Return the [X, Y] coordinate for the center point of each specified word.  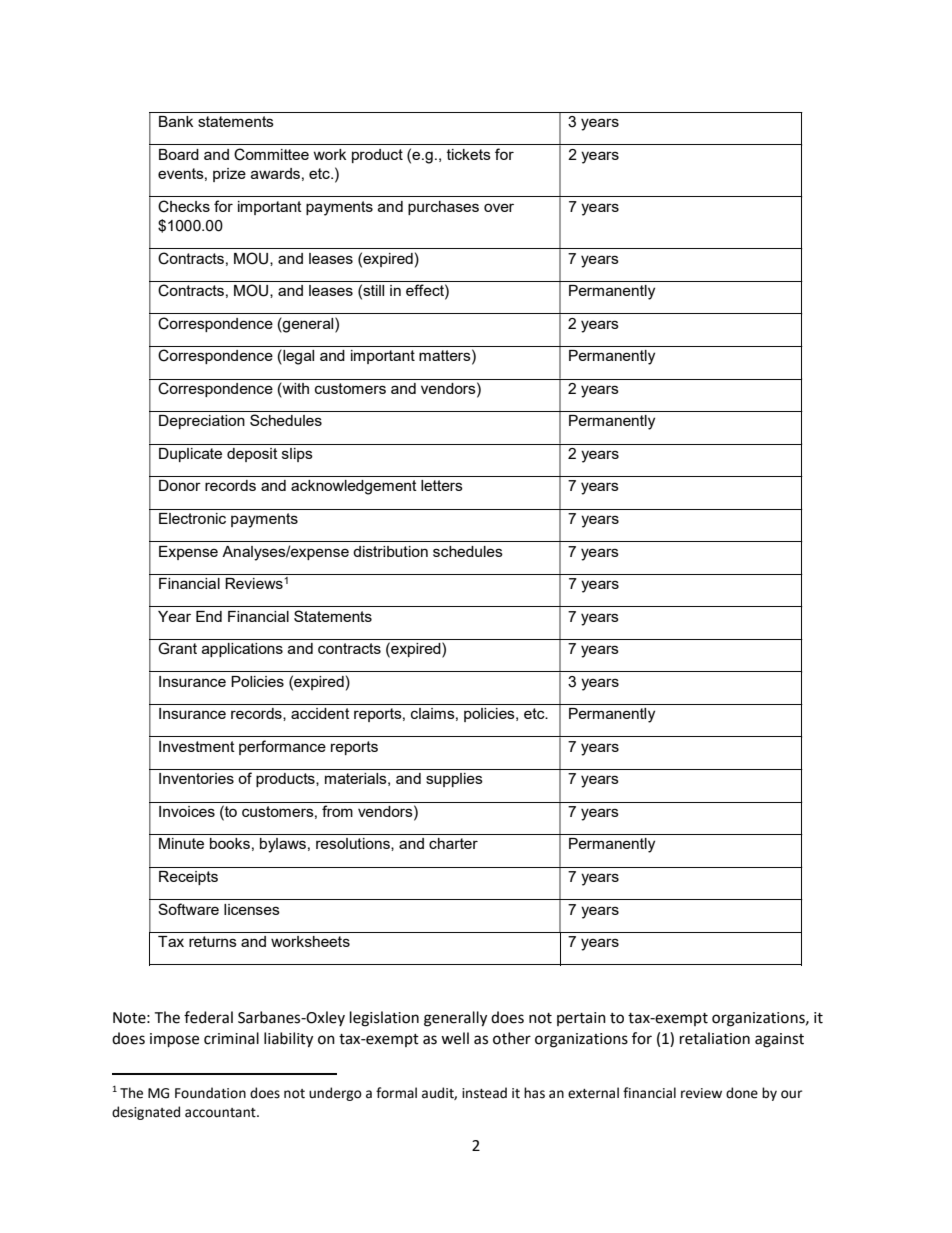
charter [453, 843]
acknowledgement [354, 487]
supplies [454, 780]
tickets [469, 154]
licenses [252, 909]
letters [442, 485]
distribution [390, 551]
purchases [443, 208]
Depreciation [202, 422]
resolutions [354, 844]
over [499, 207]
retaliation [715, 1038]
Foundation [210, 1093]
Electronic [192, 518]
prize [229, 175]
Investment [197, 746]
